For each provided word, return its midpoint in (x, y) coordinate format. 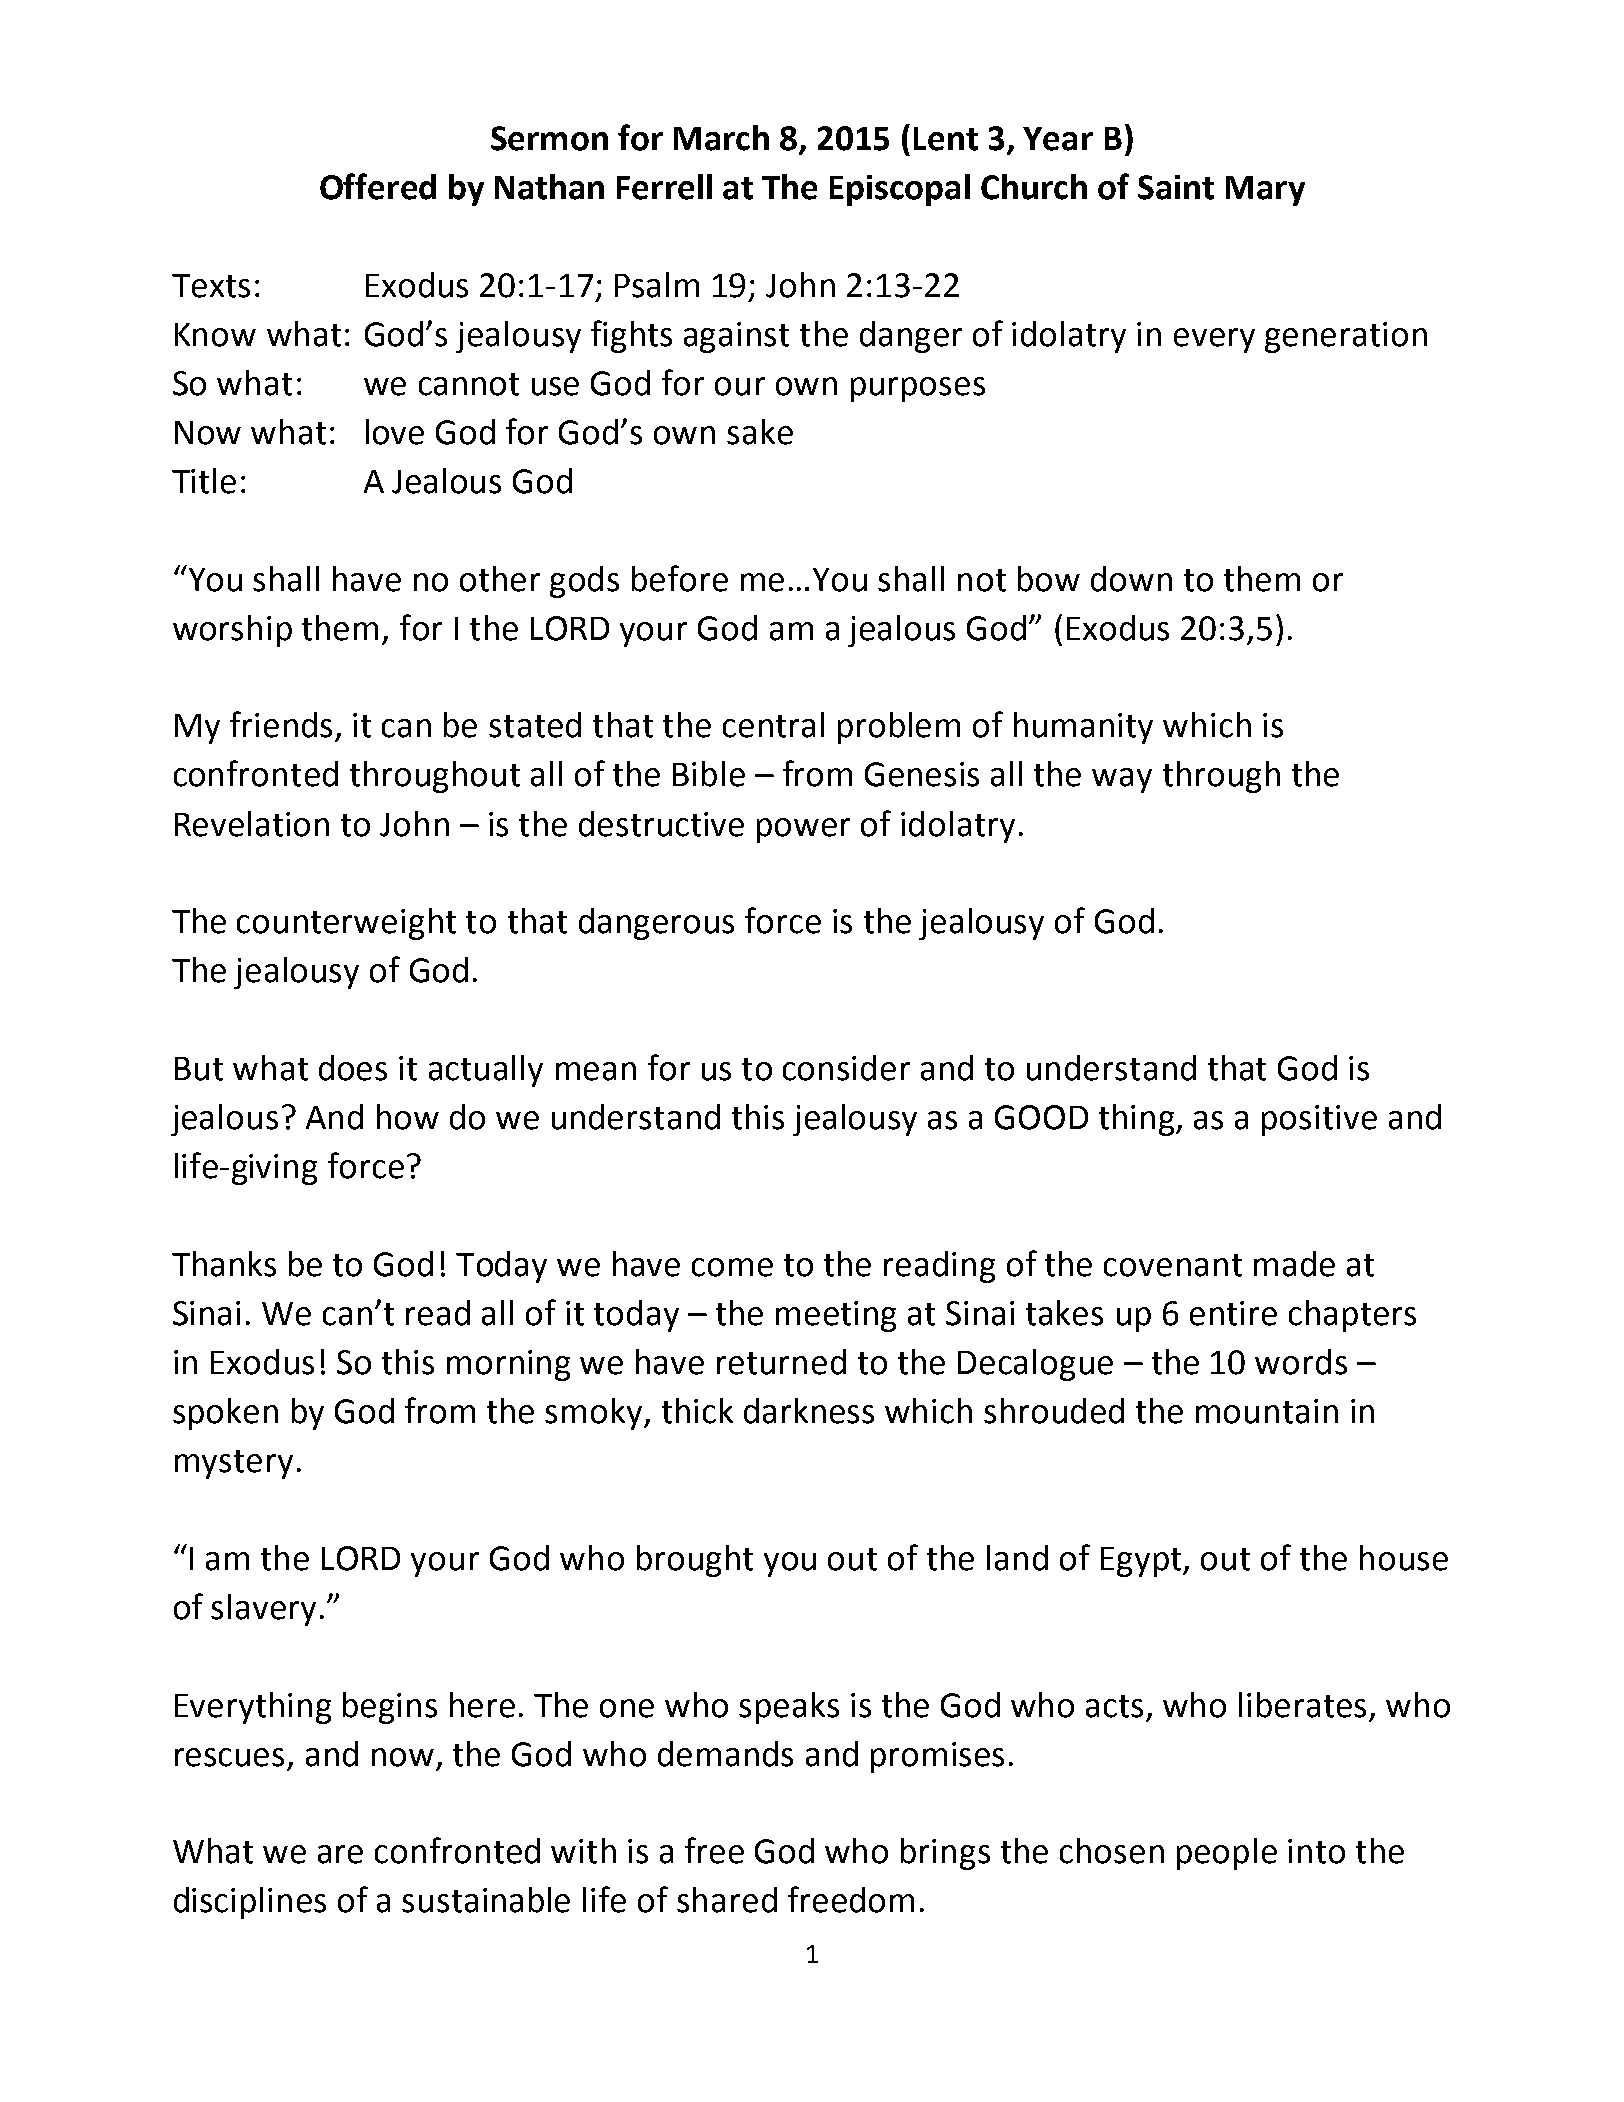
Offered (378, 186)
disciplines (250, 1903)
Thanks (224, 1264)
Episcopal (900, 190)
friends (281, 724)
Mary (1265, 191)
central (773, 725)
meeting (836, 1316)
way (1122, 780)
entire (1233, 1313)
